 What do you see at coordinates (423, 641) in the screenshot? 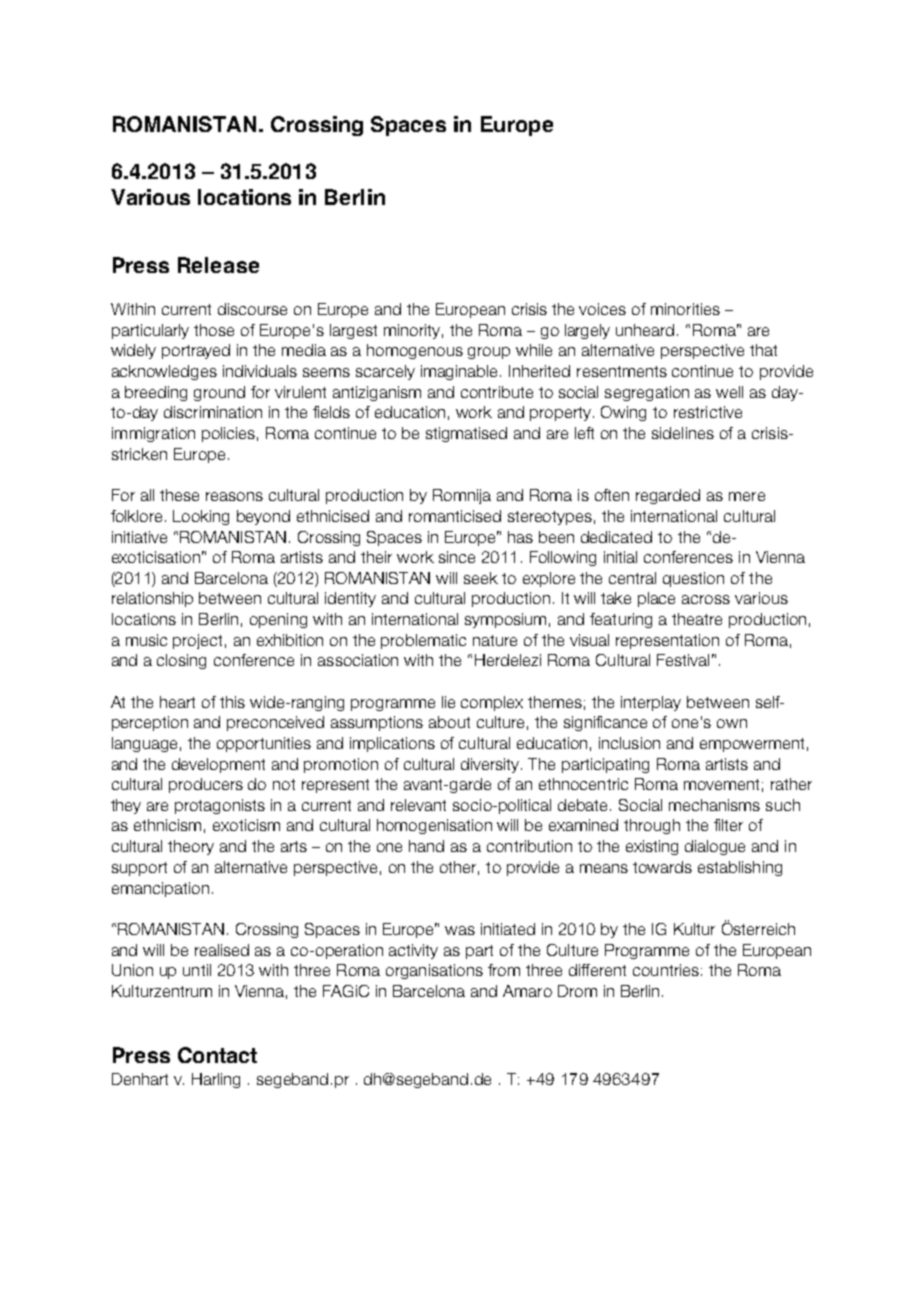
I see `problematic` at bounding box center [423, 641].
